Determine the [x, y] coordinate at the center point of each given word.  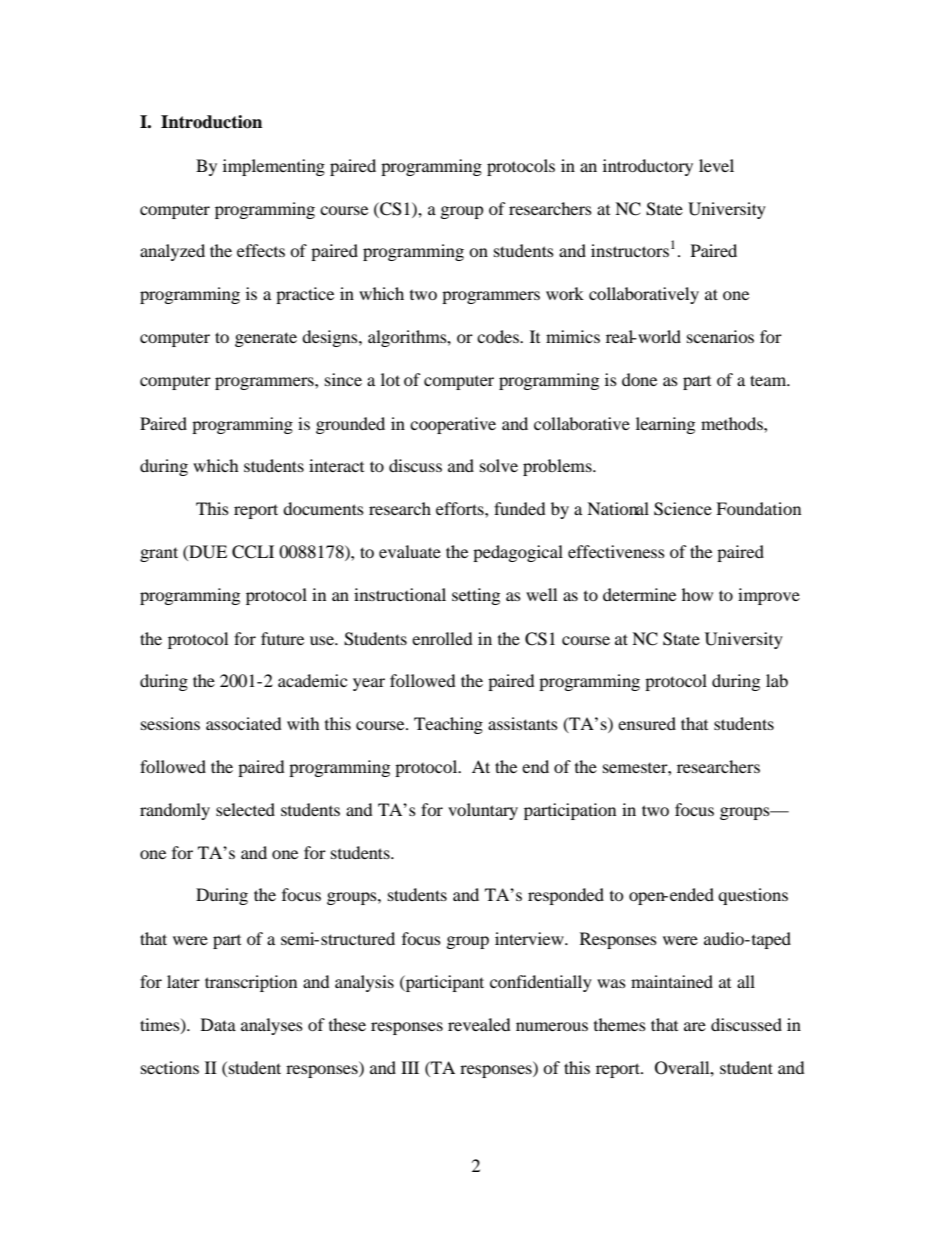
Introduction [211, 122]
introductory [648, 167]
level [716, 165]
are [695, 1026]
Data [218, 1024]
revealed [479, 1024]
